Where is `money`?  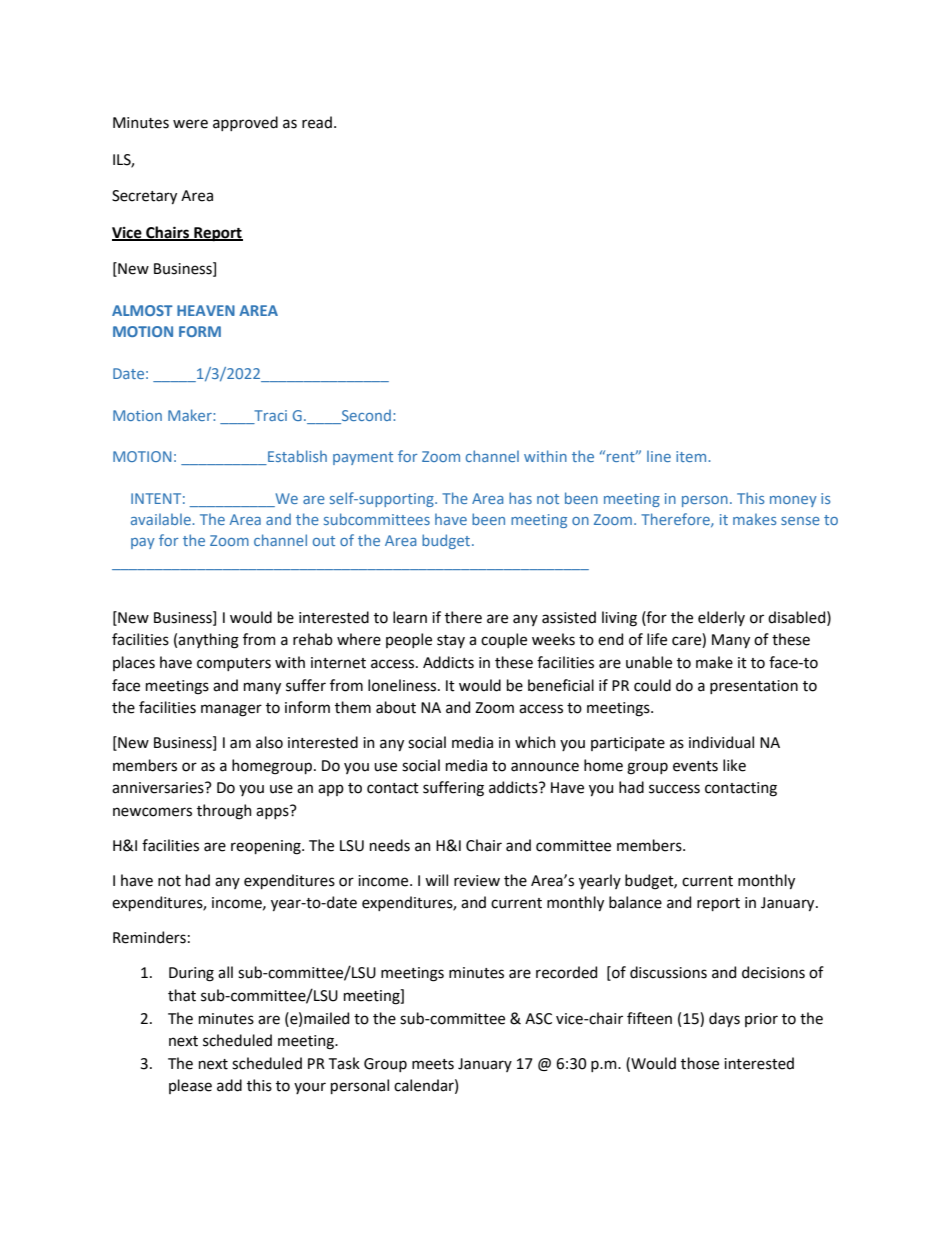 money is located at coordinates (793, 501).
